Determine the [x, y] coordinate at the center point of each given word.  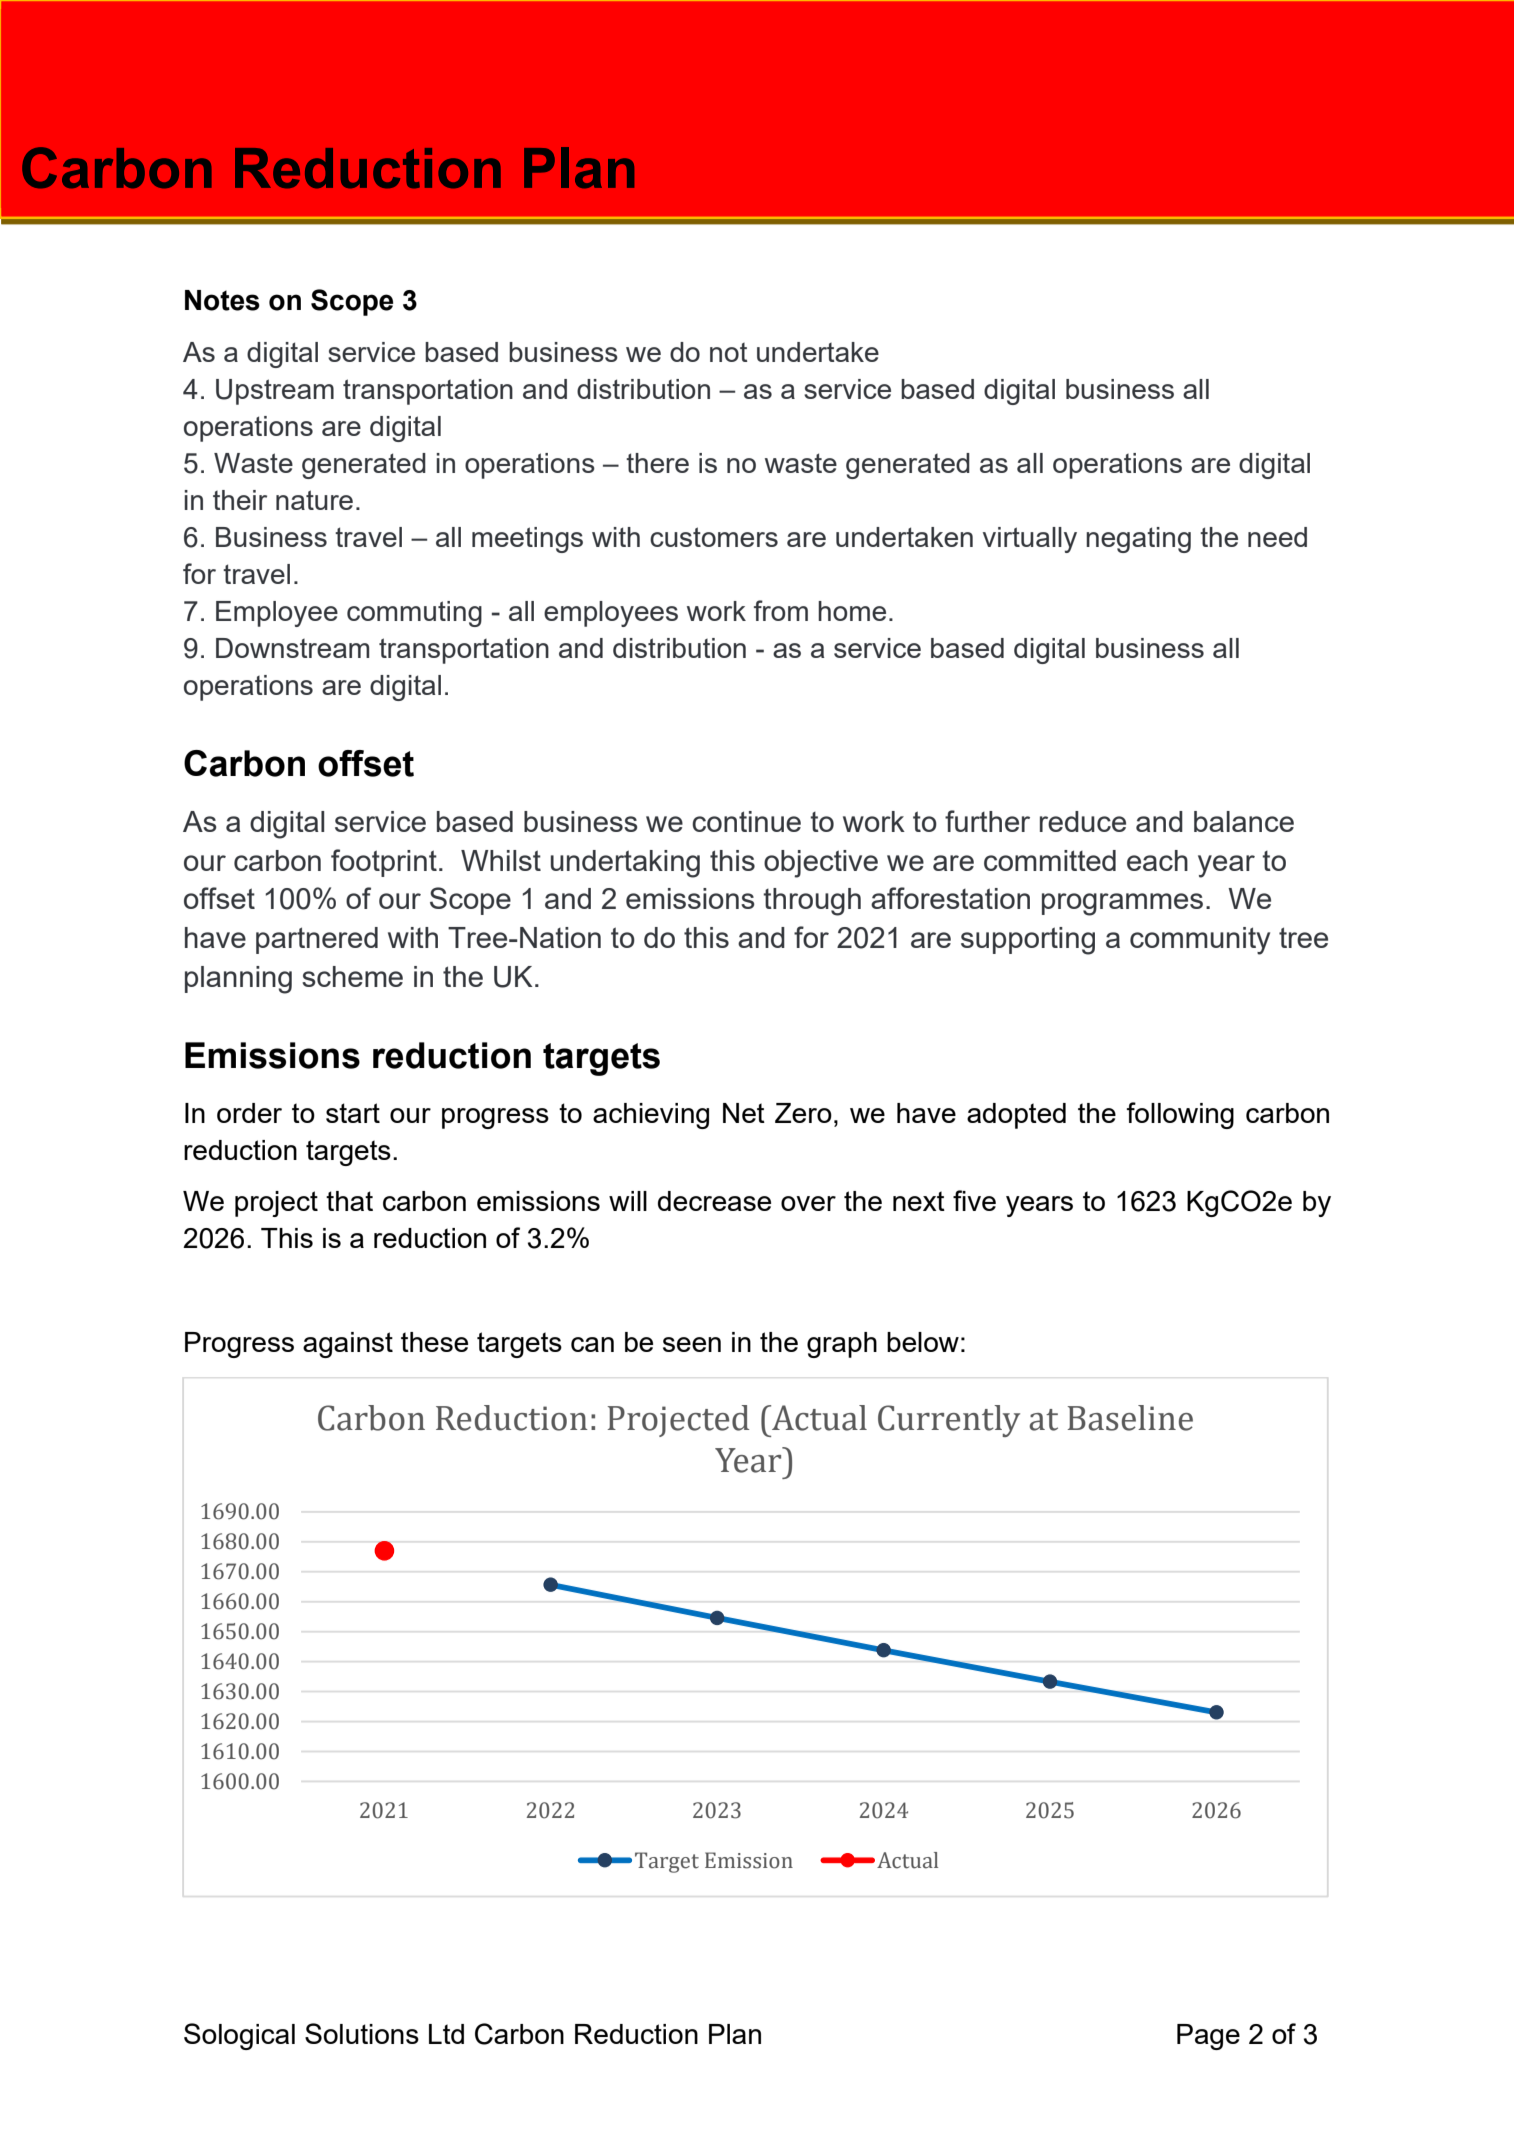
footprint [384, 863]
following [1180, 1115]
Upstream [275, 392]
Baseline [1130, 1418]
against [348, 1345]
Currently [949, 1421]
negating [1138, 540]
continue [746, 821]
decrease [714, 1201]
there [657, 463]
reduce [1083, 821]
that [349, 1201]
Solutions [362, 2033]
